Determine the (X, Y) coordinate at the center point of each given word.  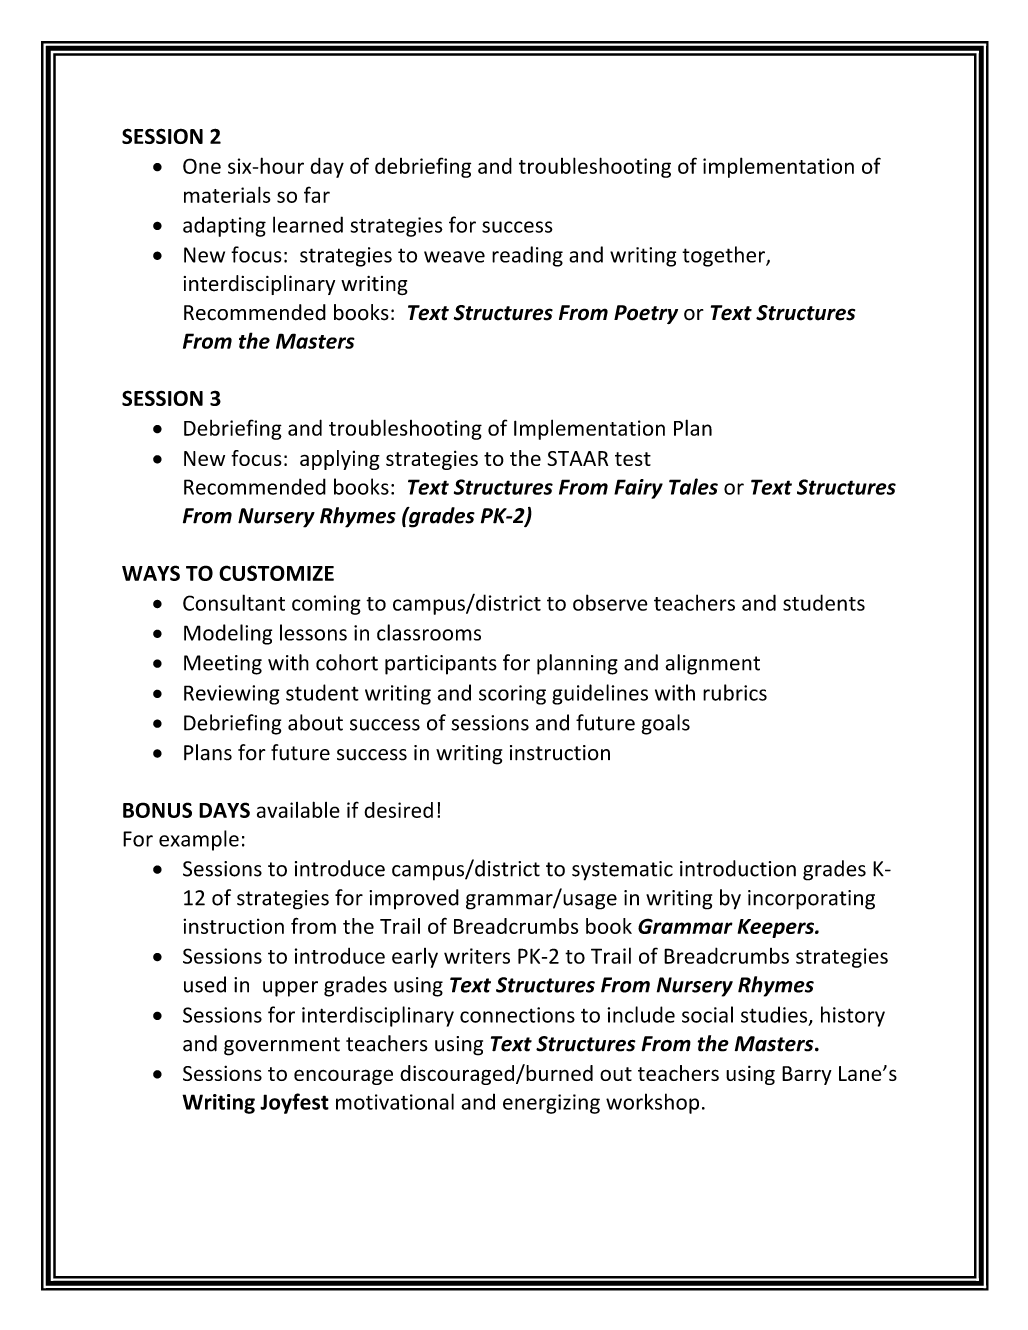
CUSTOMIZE (276, 573)
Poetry (646, 314)
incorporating (811, 900)
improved (414, 899)
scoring (512, 695)
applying (340, 460)
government (282, 1046)
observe (610, 602)
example (199, 840)
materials (227, 194)
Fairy (638, 489)
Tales (693, 486)
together (724, 256)
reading (527, 256)
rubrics (735, 692)
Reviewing (232, 695)
